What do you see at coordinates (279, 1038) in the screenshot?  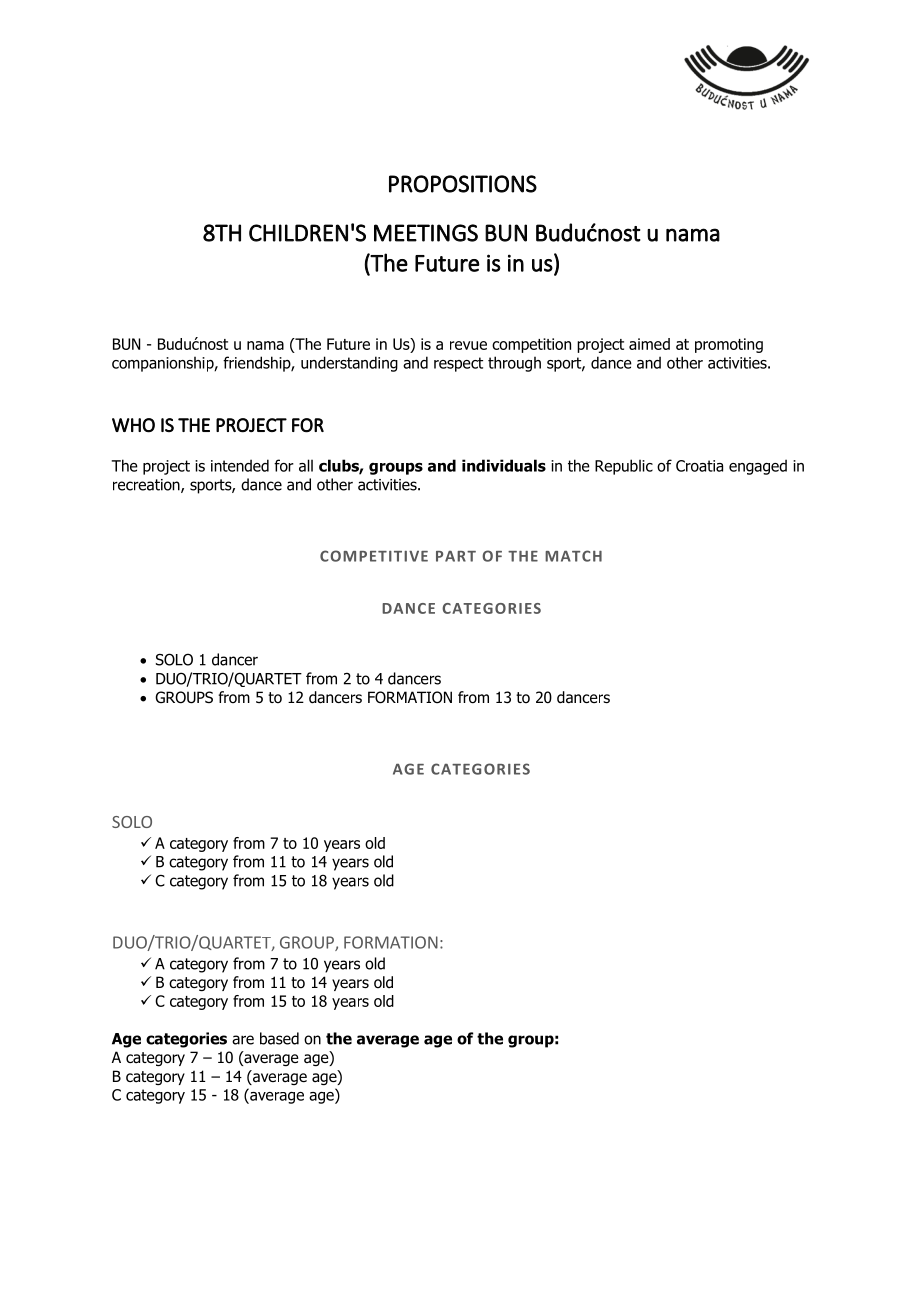 I see `based` at bounding box center [279, 1038].
